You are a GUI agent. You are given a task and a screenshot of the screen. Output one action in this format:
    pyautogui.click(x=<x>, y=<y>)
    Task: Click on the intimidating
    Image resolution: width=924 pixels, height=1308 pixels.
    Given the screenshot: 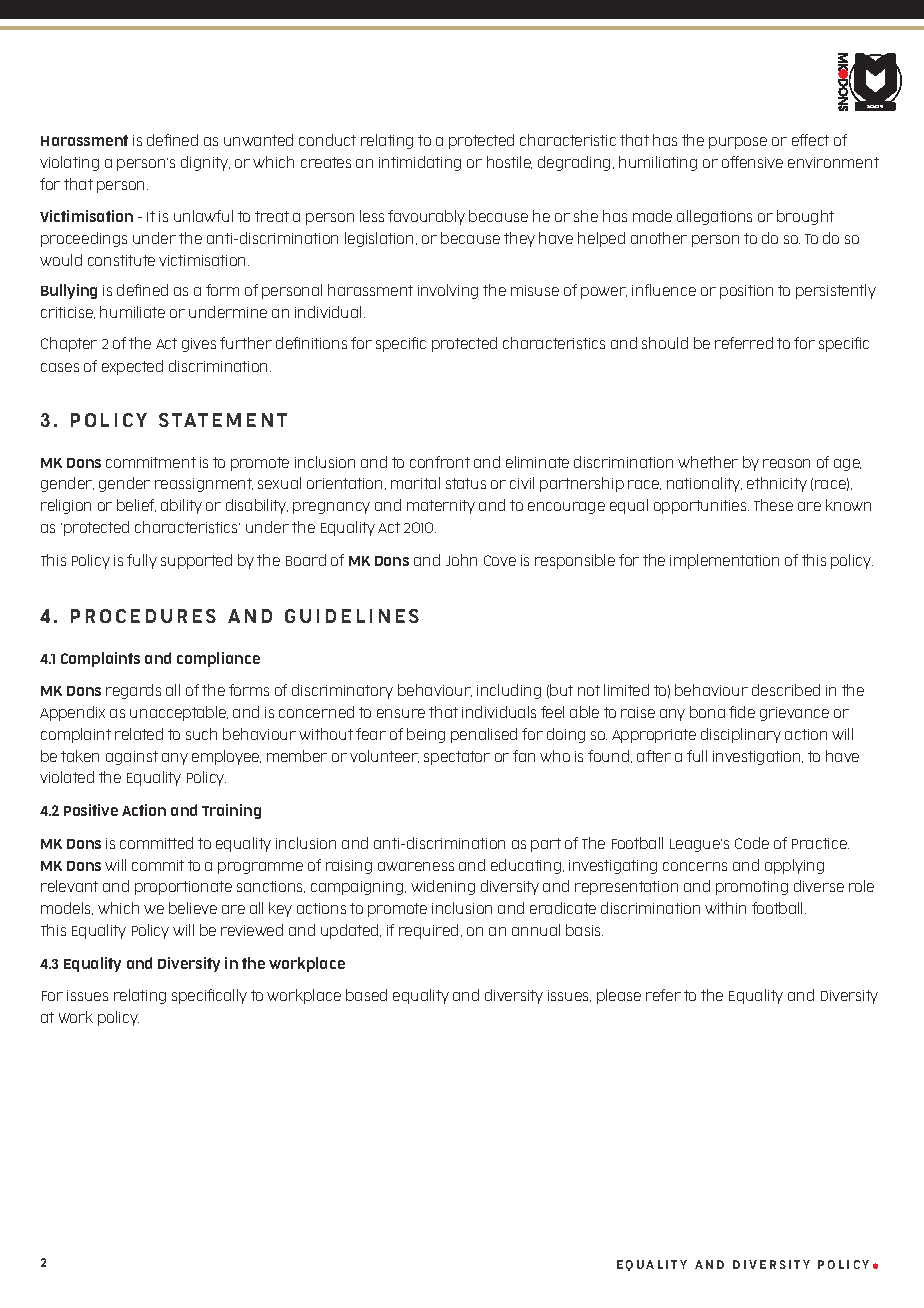 What is the action you would take?
    pyautogui.click(x=420, y=163)
